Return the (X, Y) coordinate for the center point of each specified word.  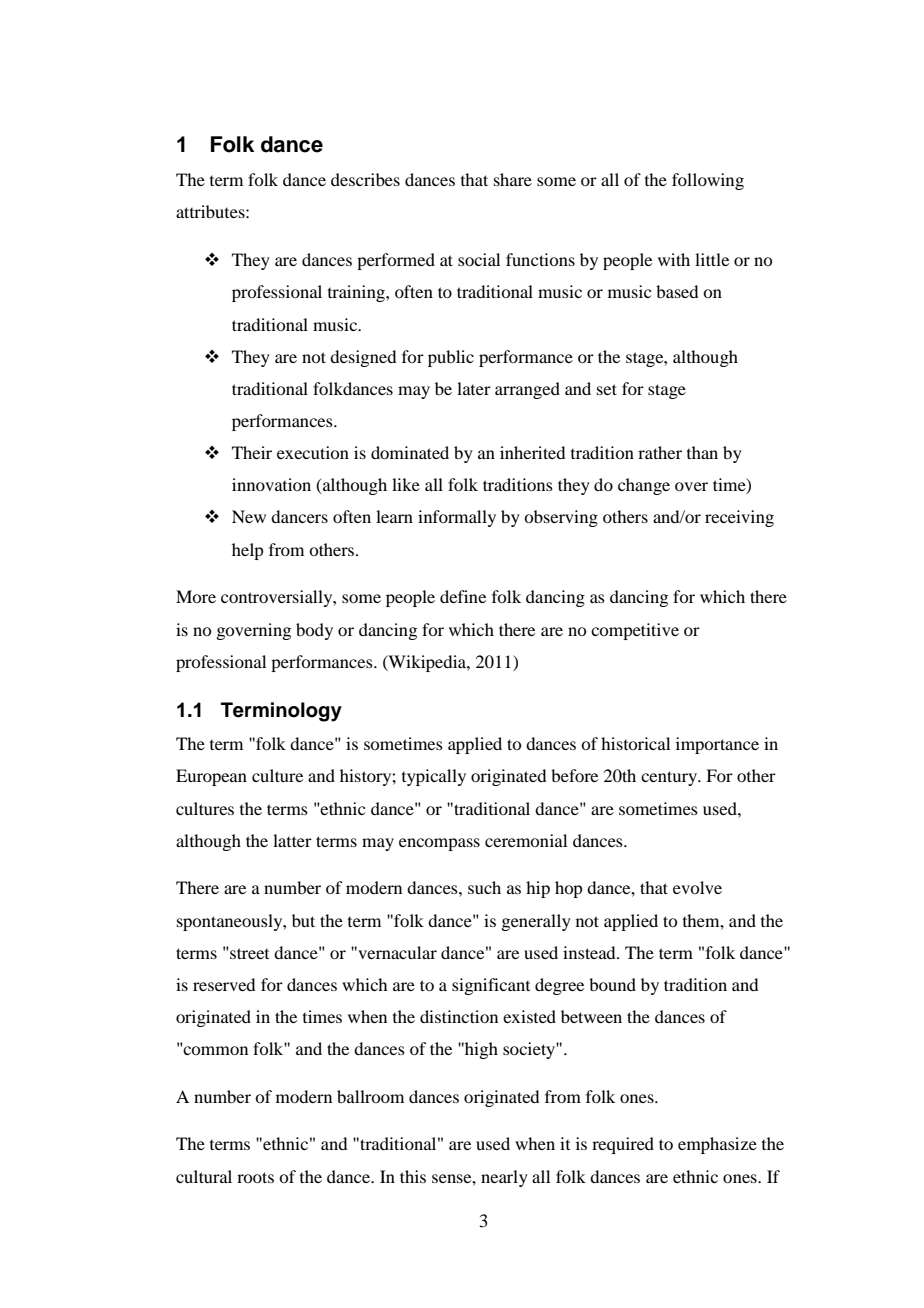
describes (365, 179)
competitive (635, 631)
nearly (504, 1178)
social (479, 259)
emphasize (717, 1145)
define (463, 596)
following (708, 181)
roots (255, 1177)
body (314, 631)
